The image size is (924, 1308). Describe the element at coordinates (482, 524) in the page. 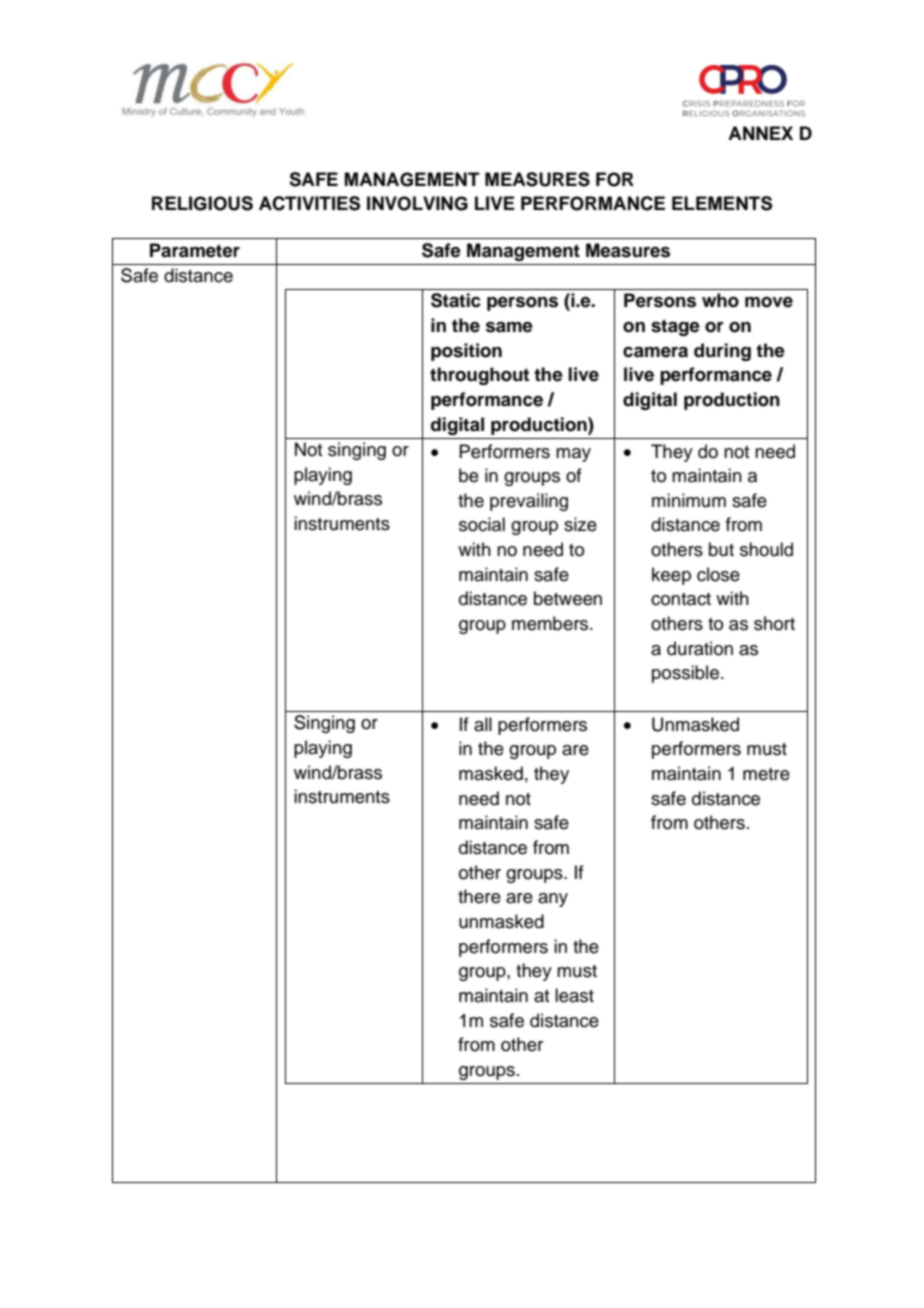

I see `social` at that location.
